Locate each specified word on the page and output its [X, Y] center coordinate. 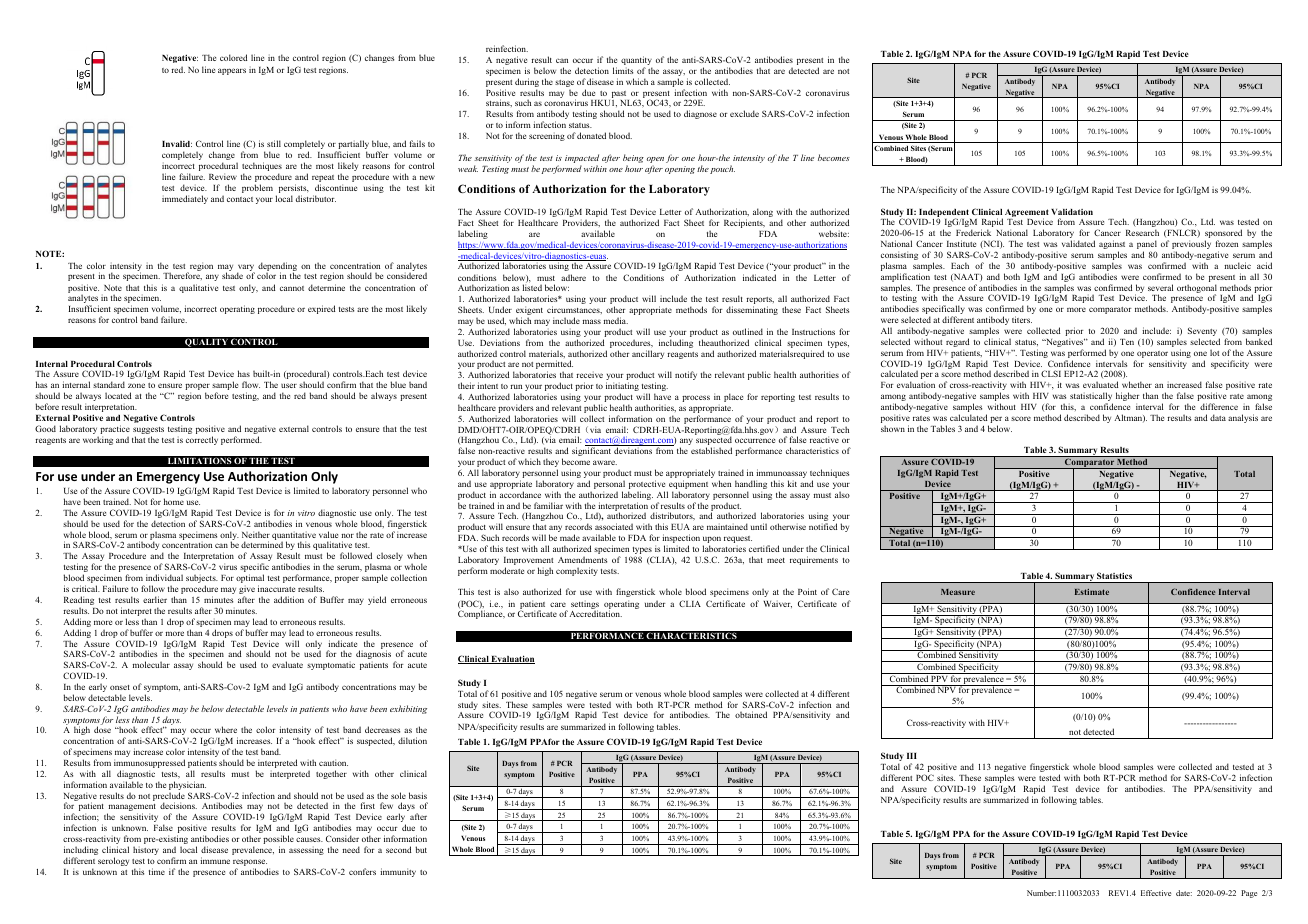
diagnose [700, 114]
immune [215, 860]
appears [232, 71]
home [174, 501]
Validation [1072, 212]
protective [648, 486]
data [1218, 417]
